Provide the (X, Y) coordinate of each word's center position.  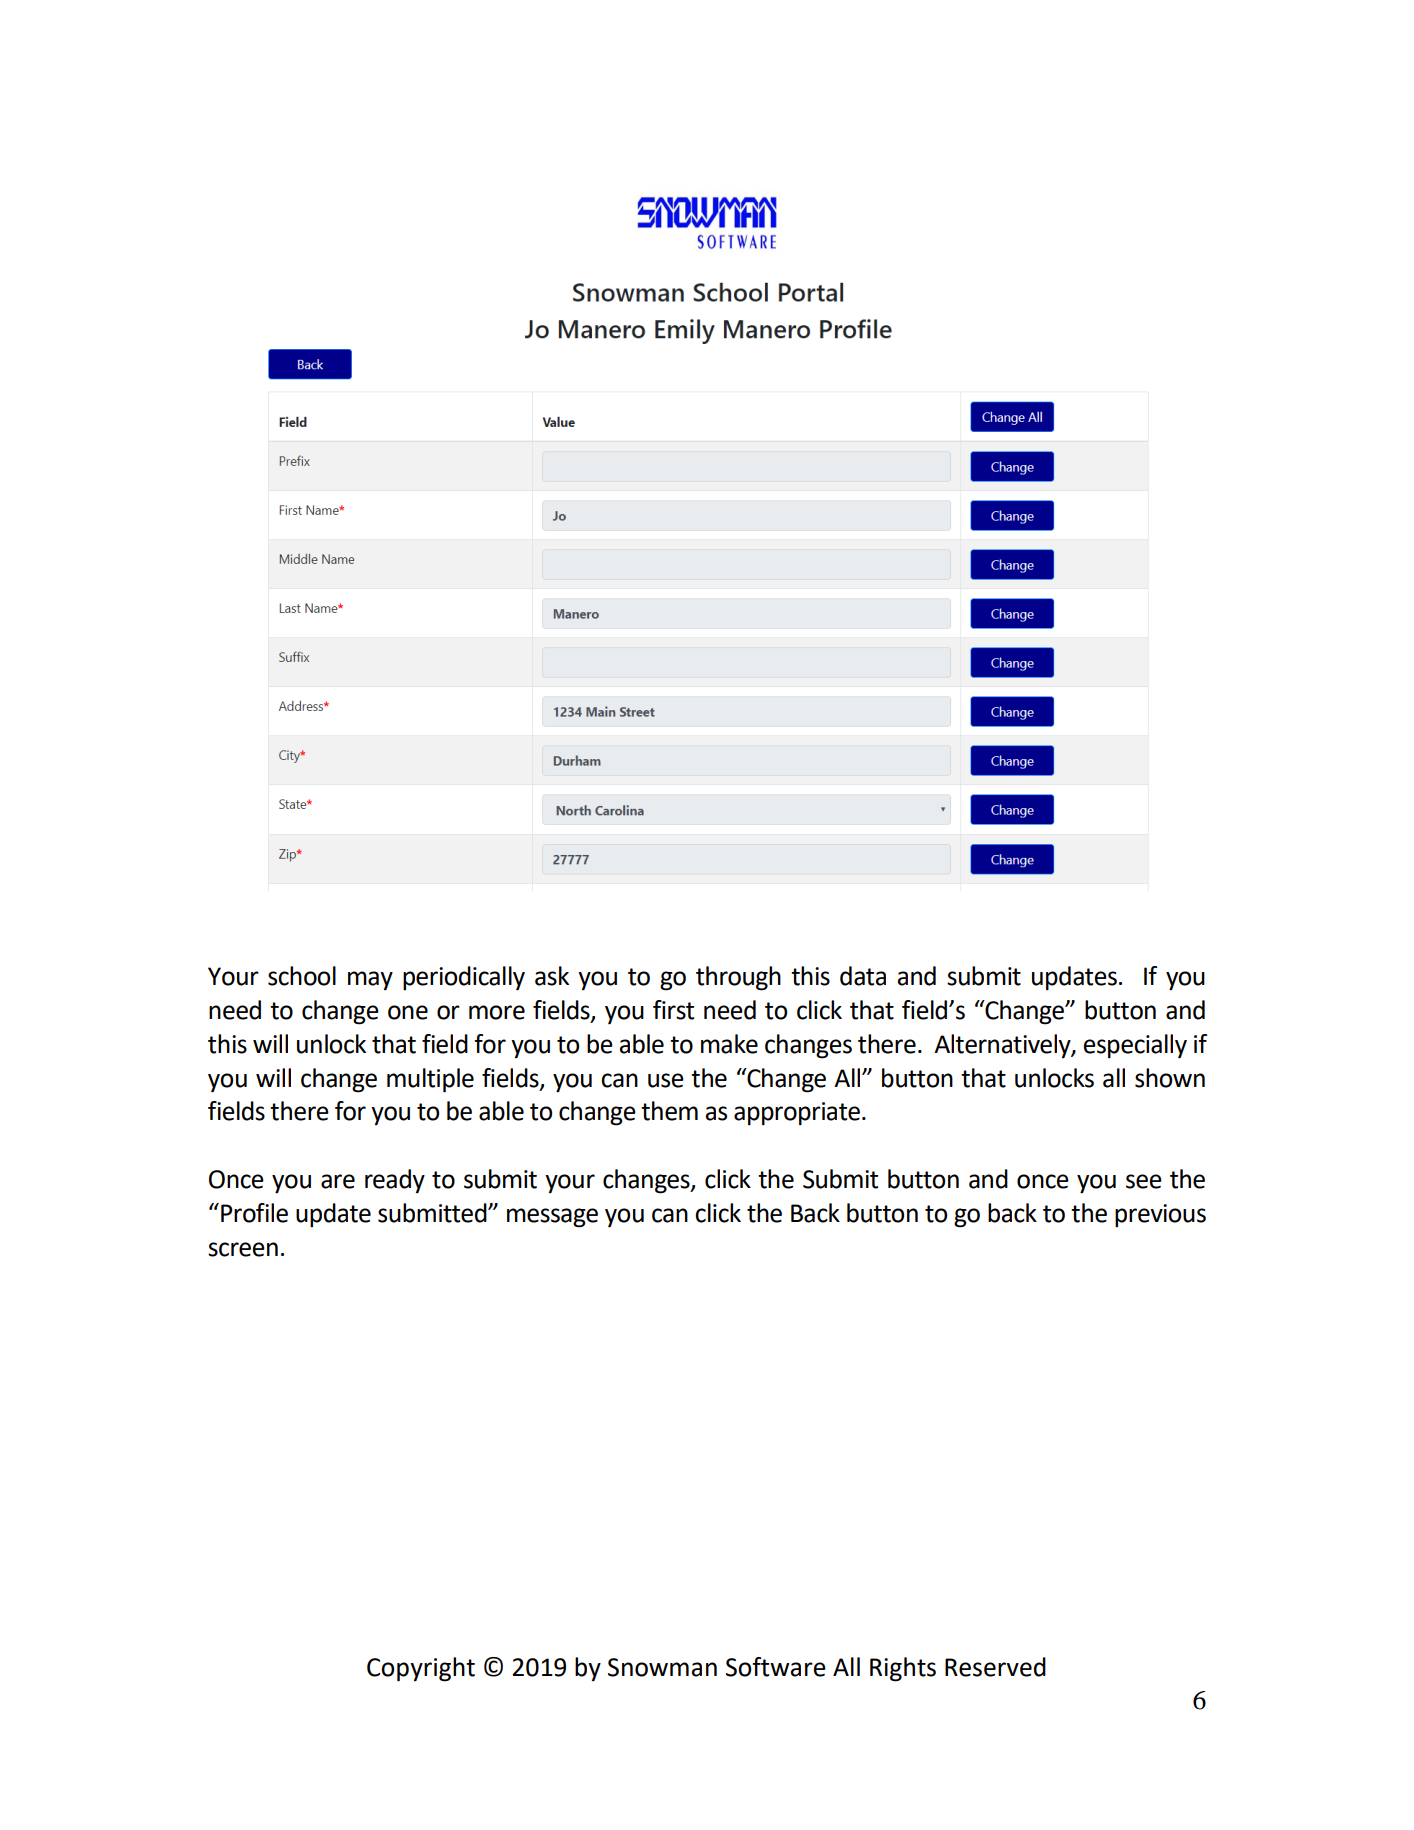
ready (395, 1181)
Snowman (662, 1667)
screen (243, 1249)
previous (1160, 1215)
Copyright (421, 1669)
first (673, 1010)
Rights (903, 1669)
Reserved (995, 1667)
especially (1135, 1046)
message (552, 1218)
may (370, 980)
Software (776, 1667)
